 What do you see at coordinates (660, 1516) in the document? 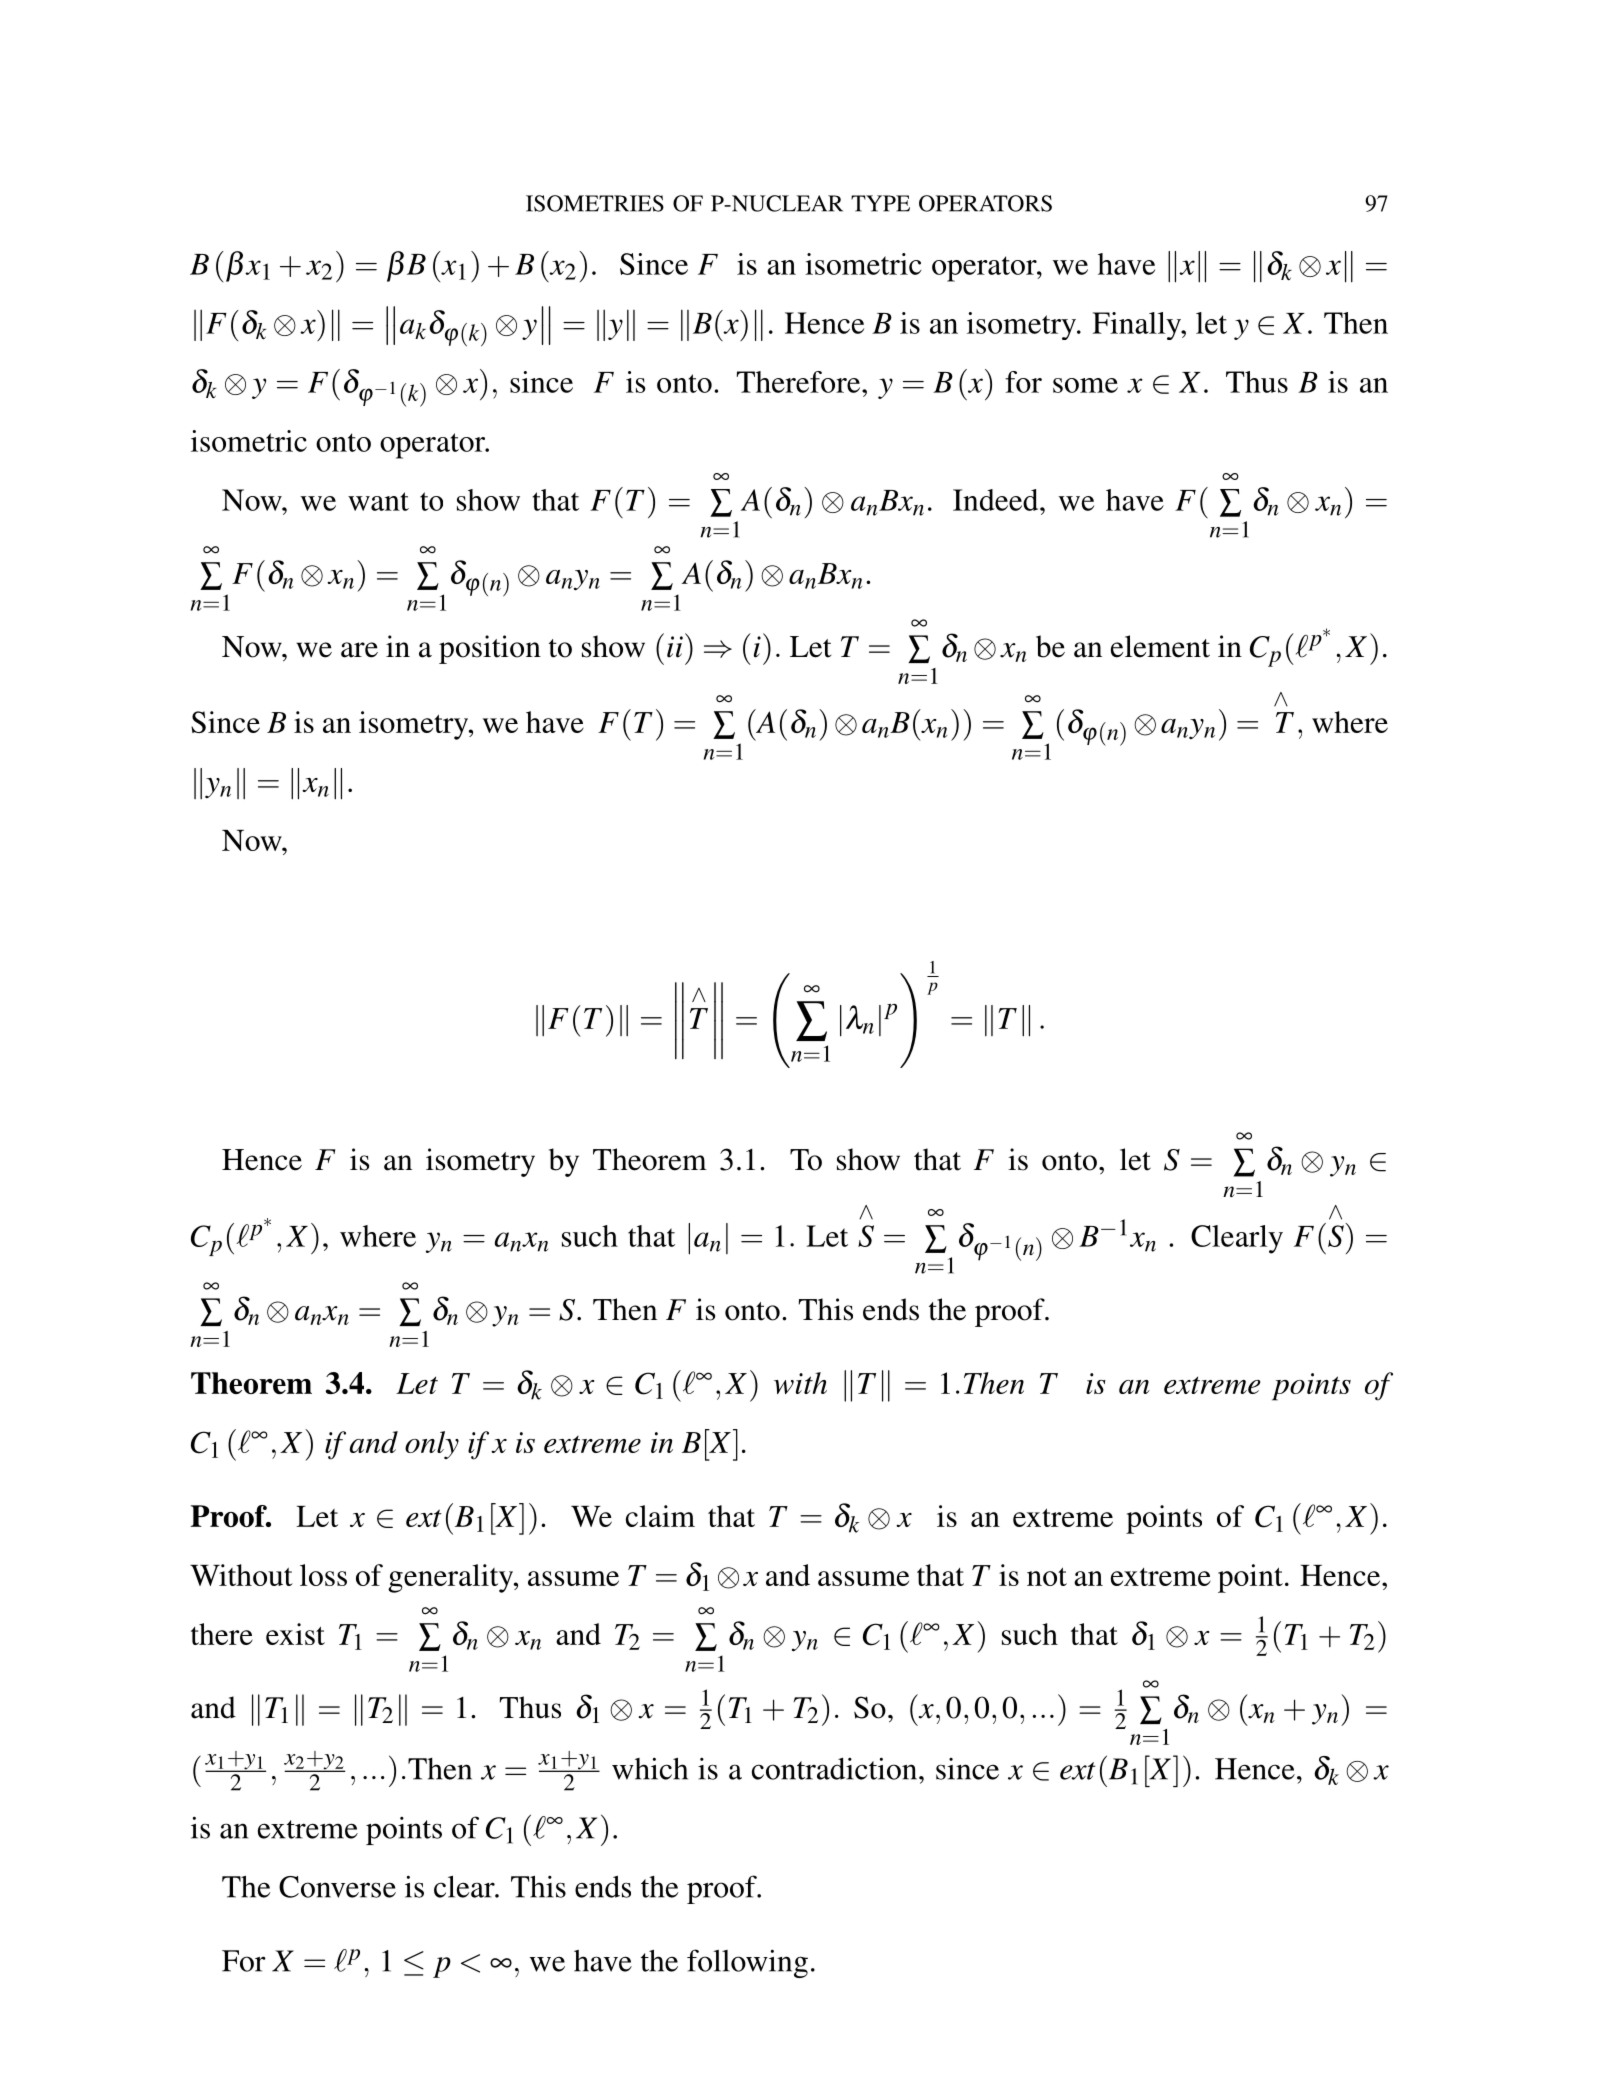
I see `claim` at bounding box center [660, 1516].
